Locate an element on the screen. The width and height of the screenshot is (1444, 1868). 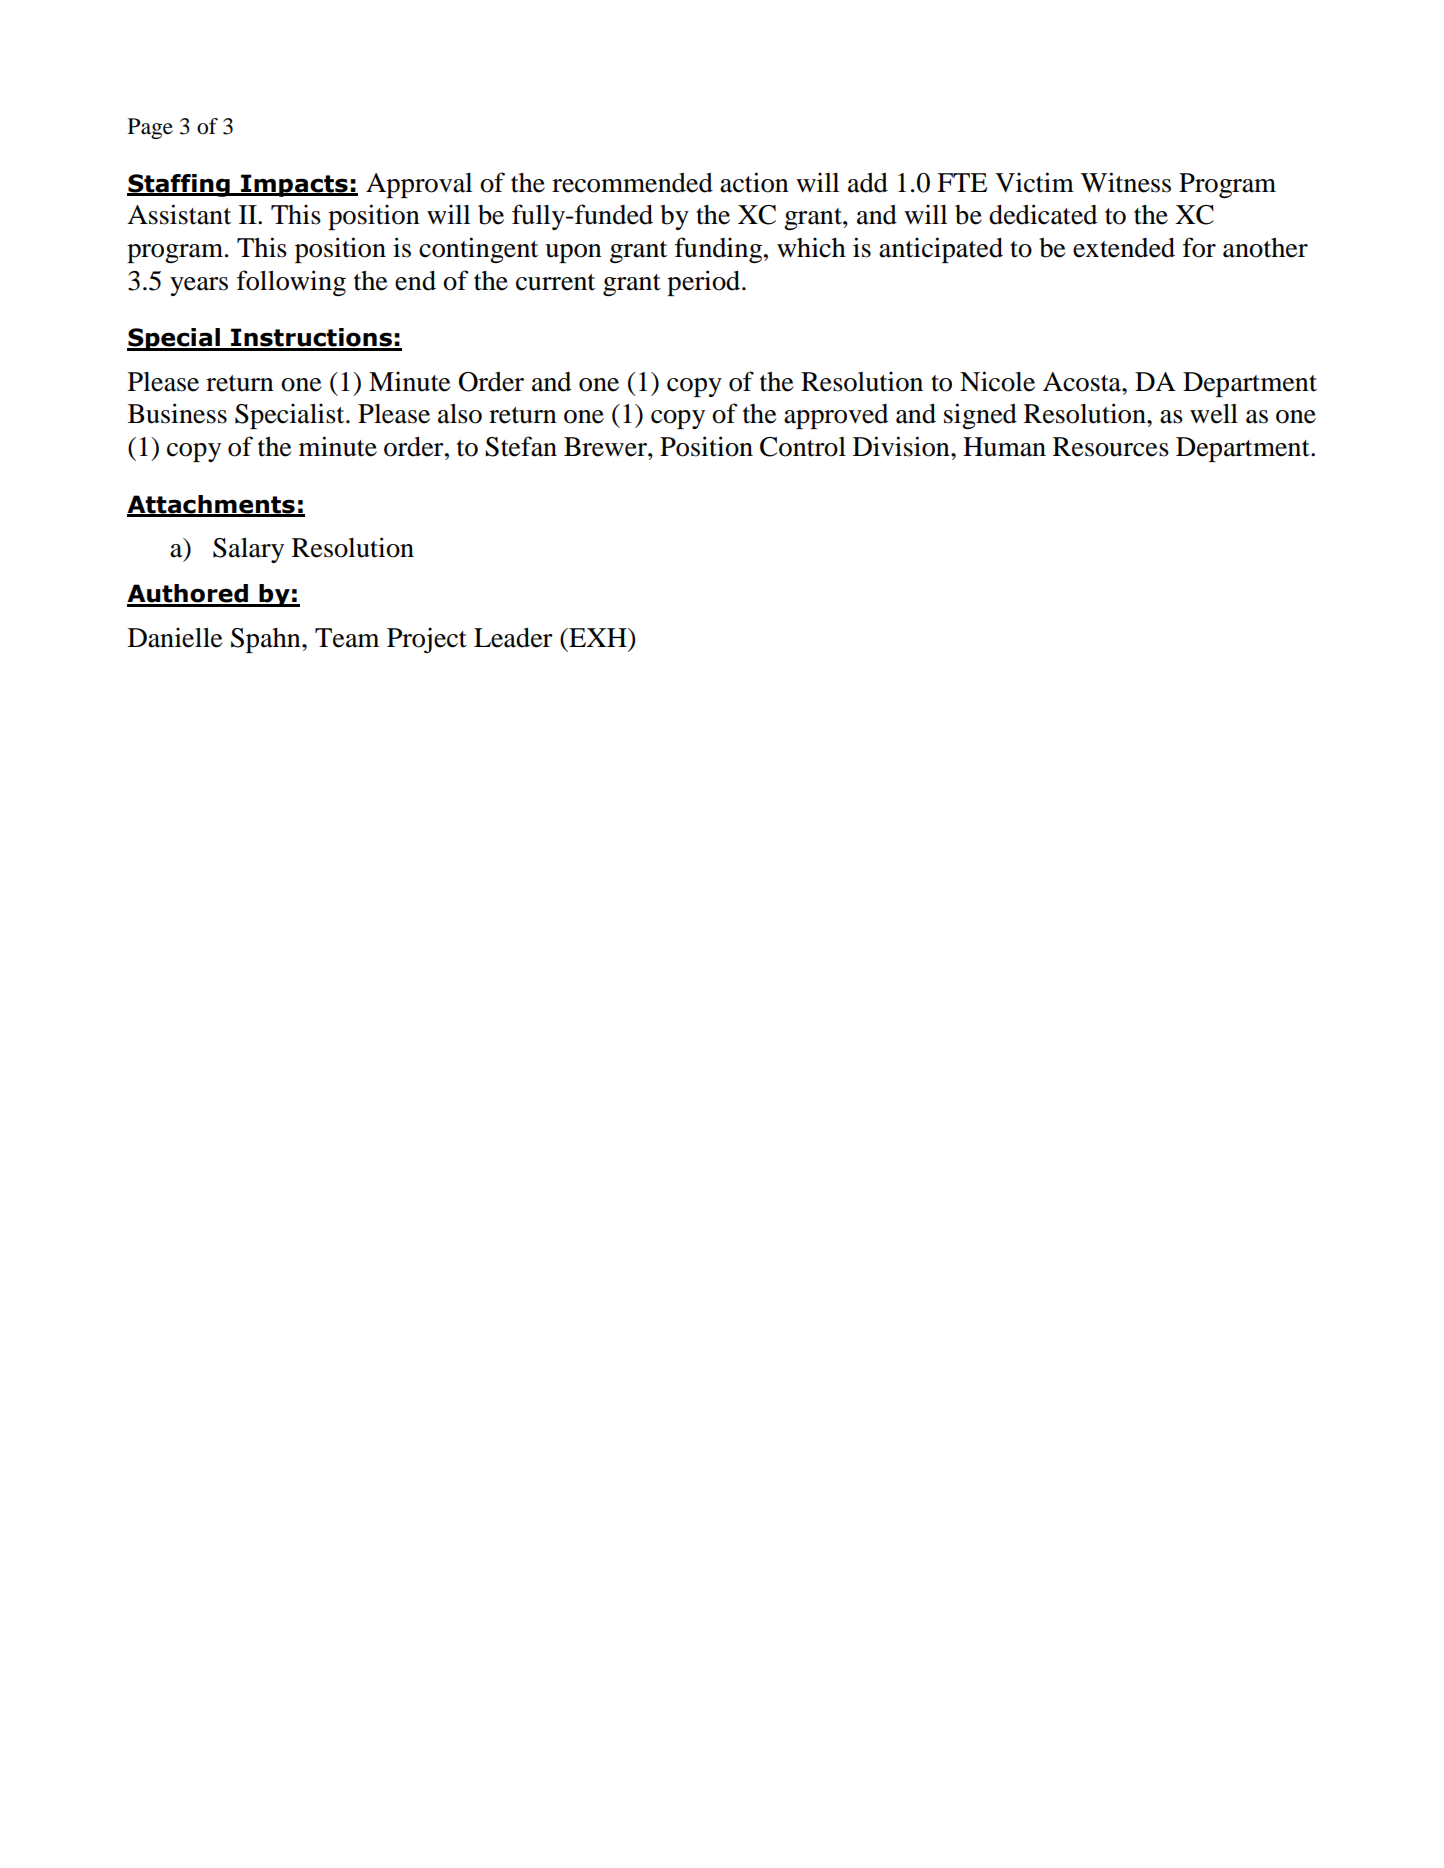
action is located at coordinates (754, 182).
